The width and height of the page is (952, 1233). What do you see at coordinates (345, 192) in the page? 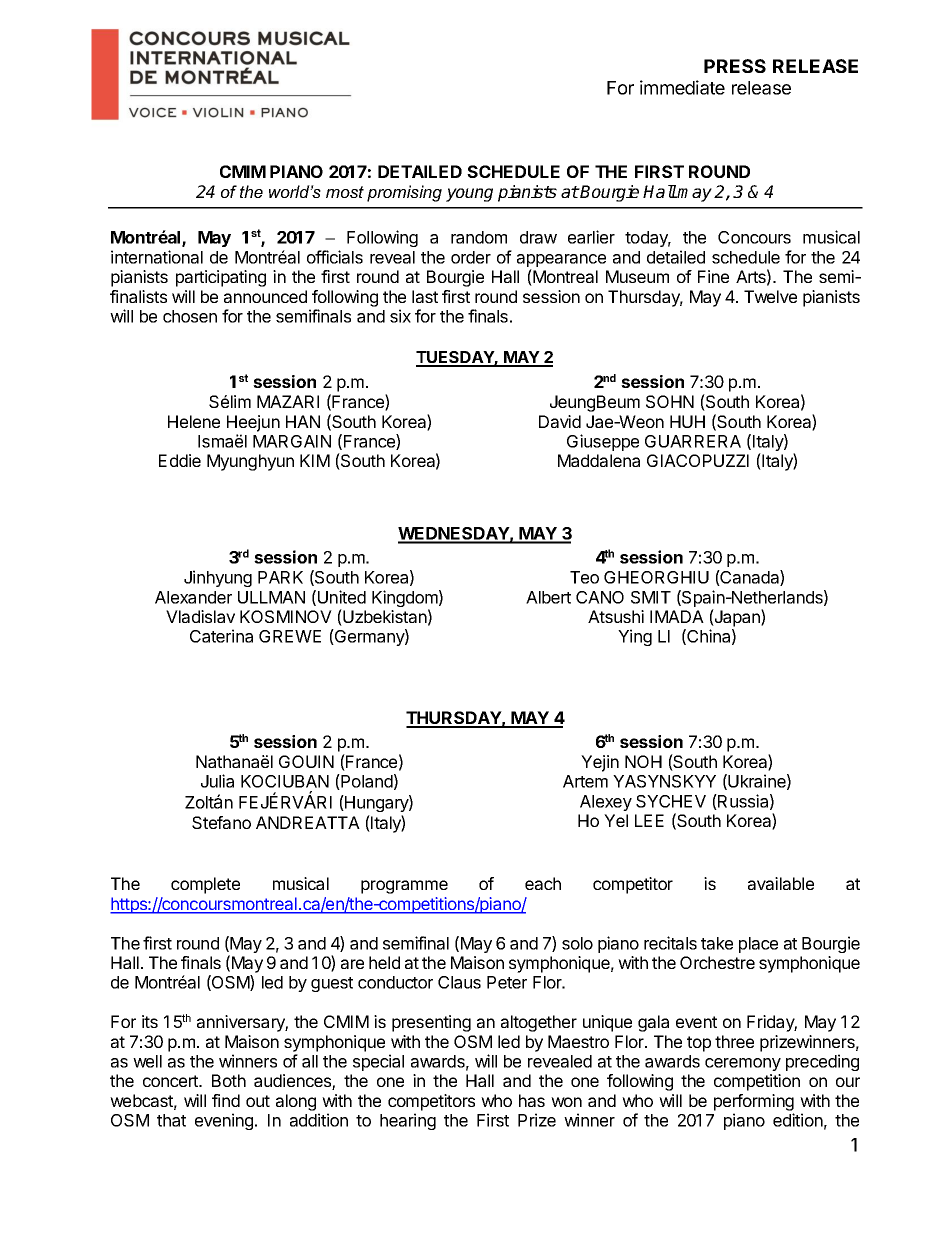
I see `most` at bounding box center [345, 192].
